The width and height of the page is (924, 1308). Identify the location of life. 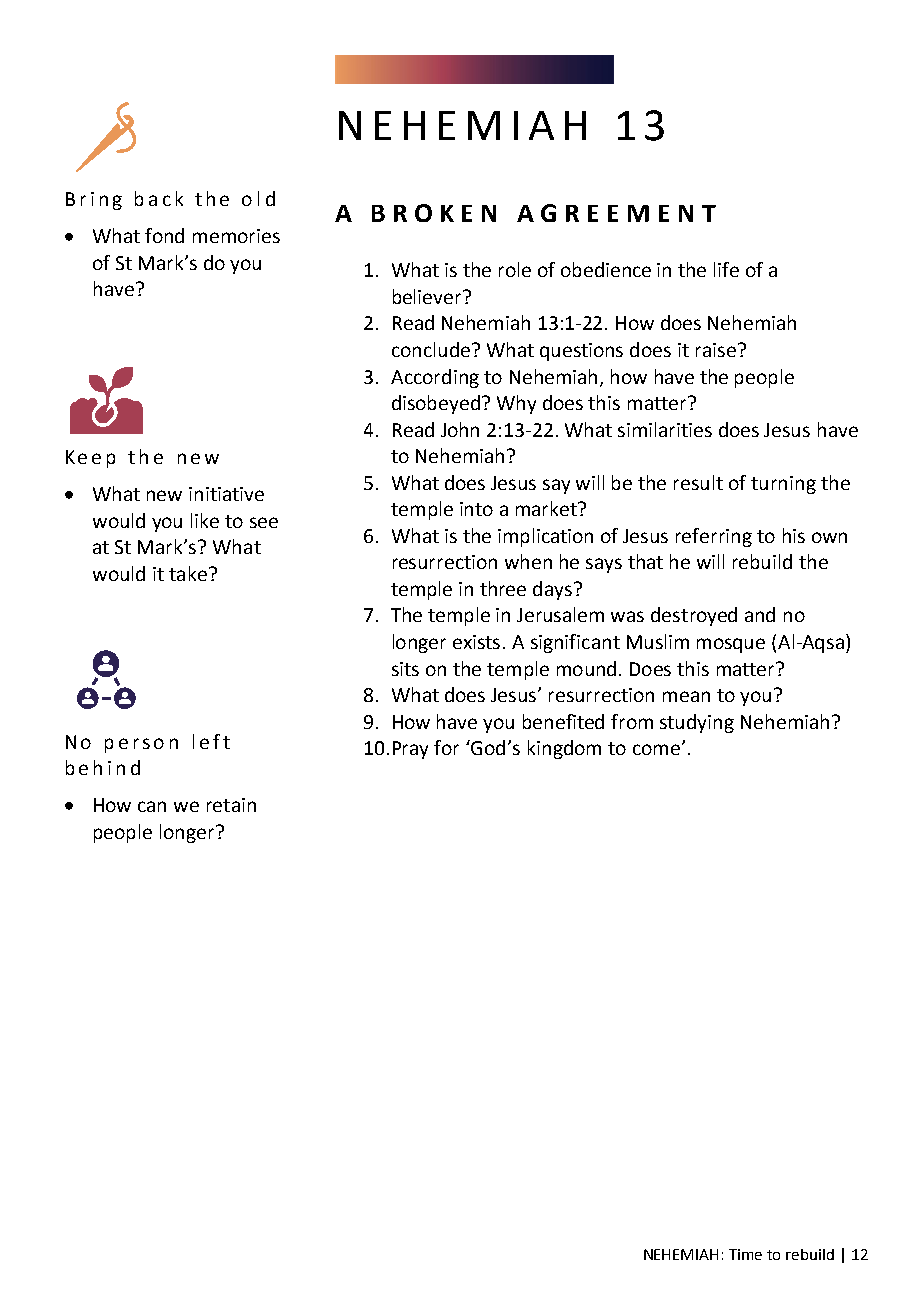
(726, 269).
